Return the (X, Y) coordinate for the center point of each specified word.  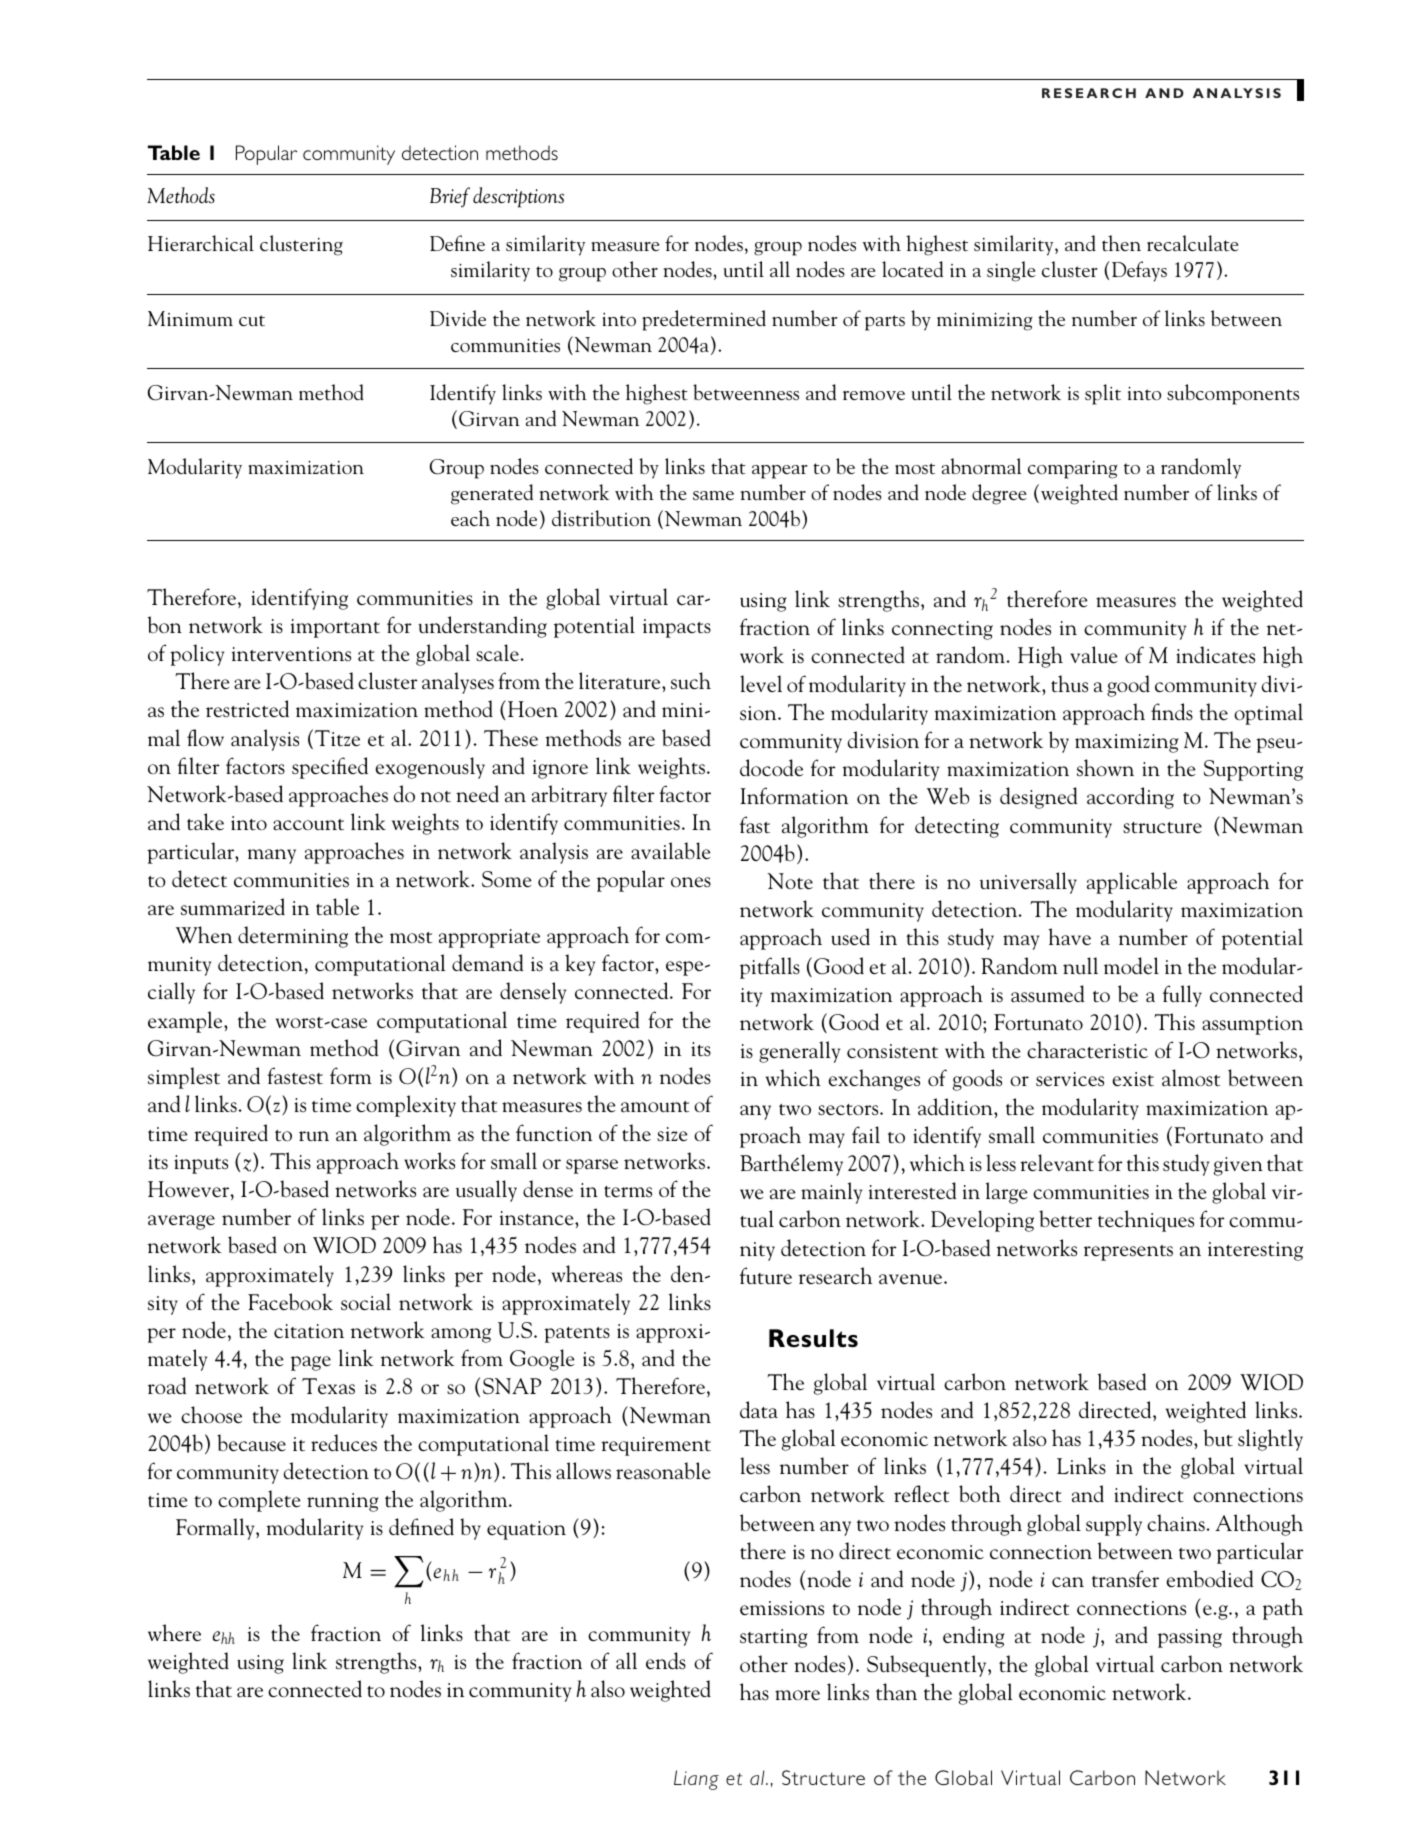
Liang (696, 1780)
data (759, 1410)
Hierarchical (201, 243)
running (343, 1502)
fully (1182, 996)
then (1121, 243)
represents (1128, 1253)
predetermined (704, 320)
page (311, 1363)
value (1094, 655)
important (335, 628)
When (204, 935)
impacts (677, 628)
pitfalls (770, 968)
